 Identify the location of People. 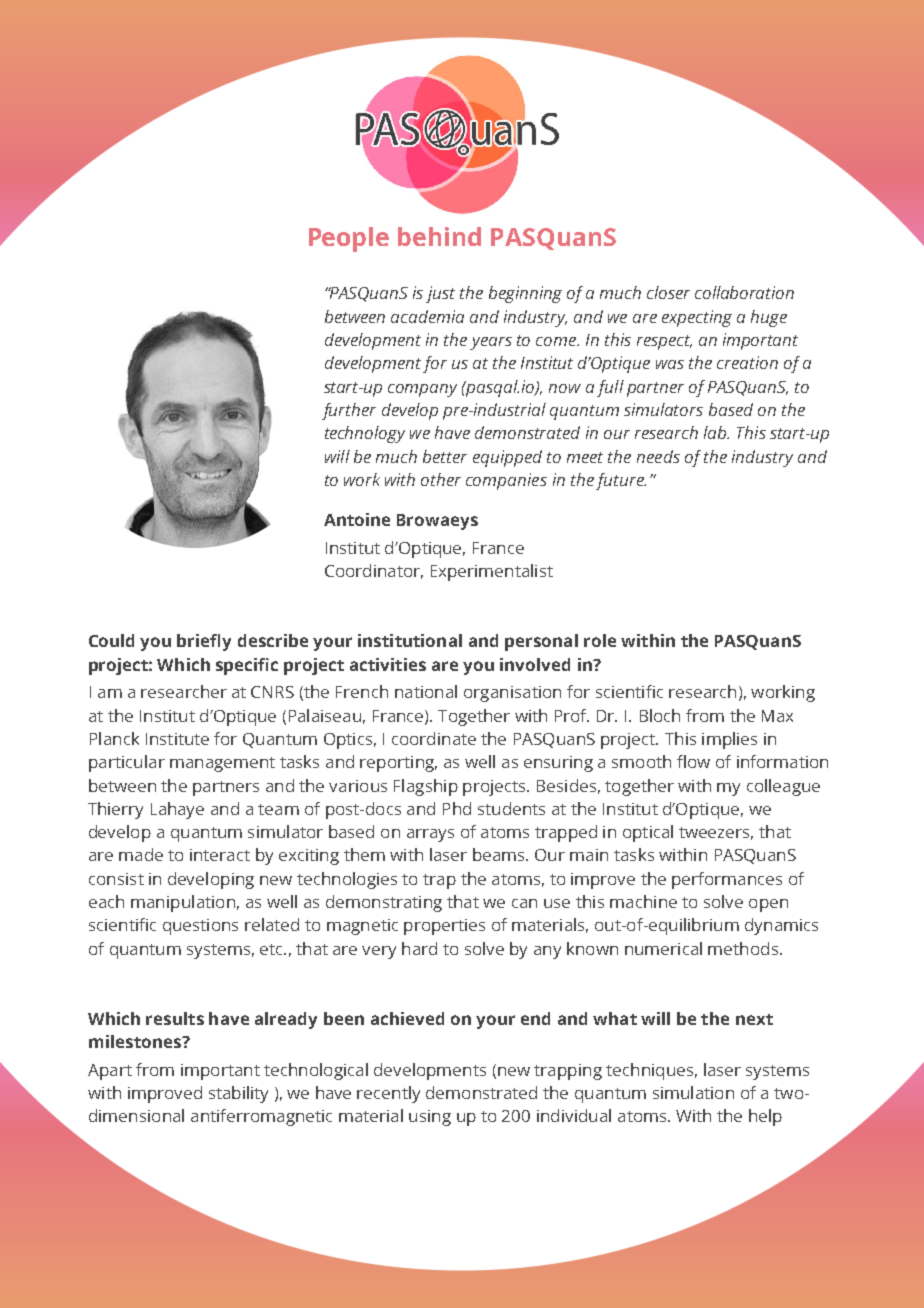
(349, 239).
